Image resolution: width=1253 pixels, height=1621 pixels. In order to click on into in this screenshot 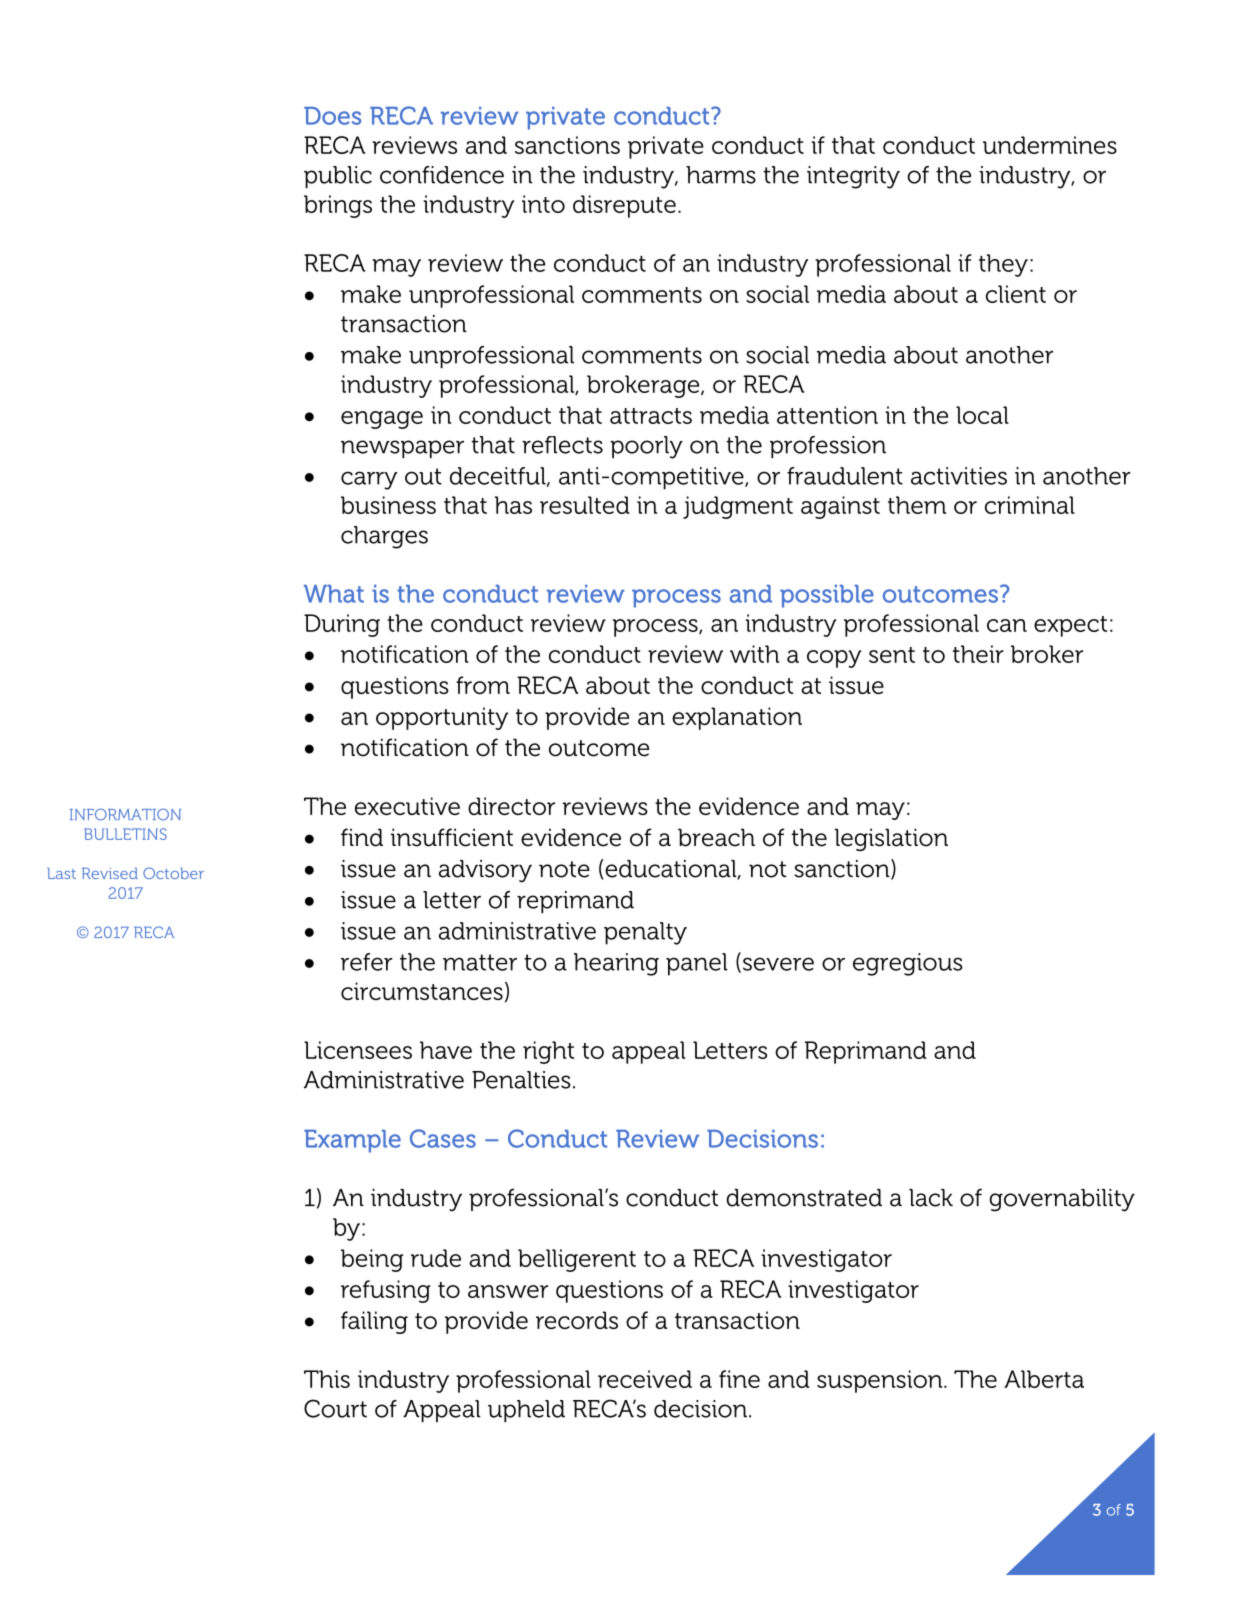, I will do `click(543, 204)`.
